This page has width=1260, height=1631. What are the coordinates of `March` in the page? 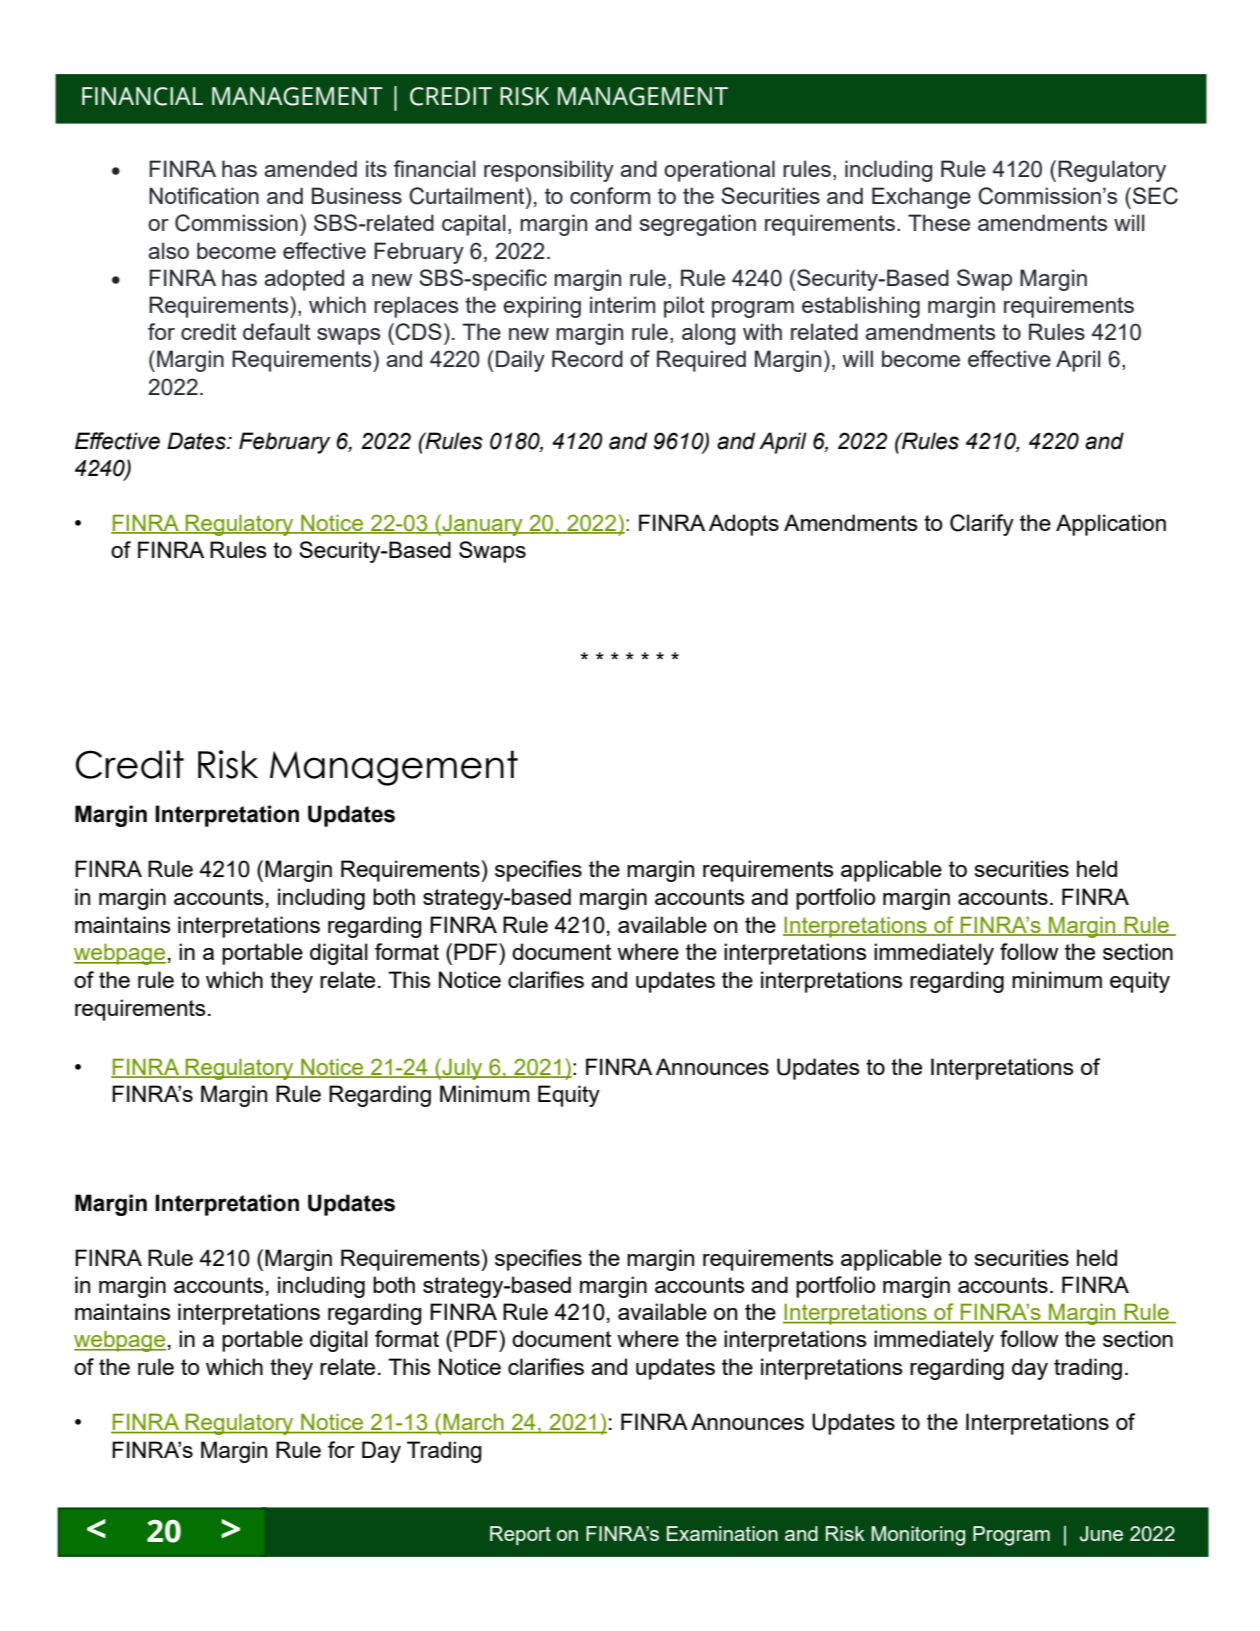 It's located at (473, 1423).
